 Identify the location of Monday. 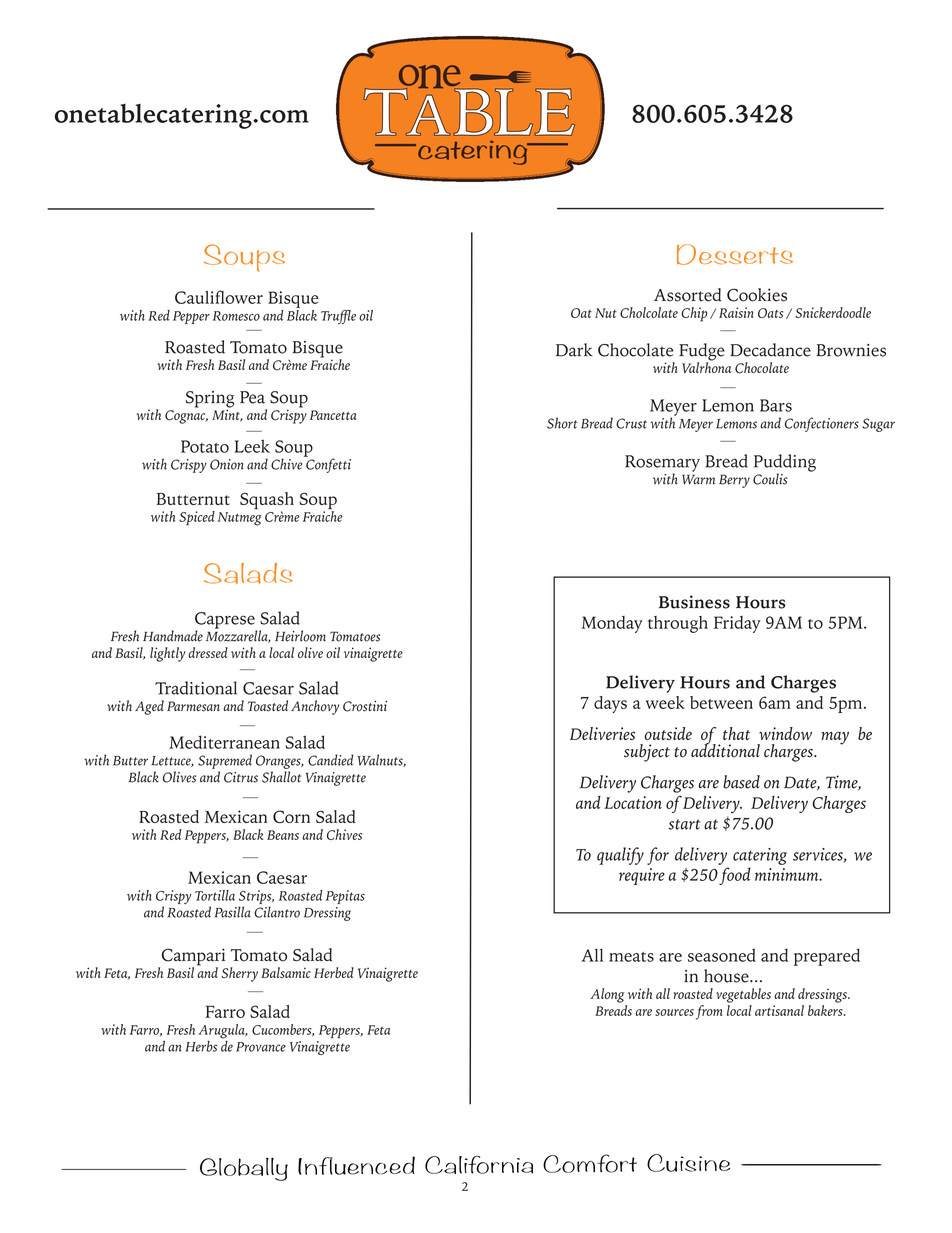
(612, 624).
